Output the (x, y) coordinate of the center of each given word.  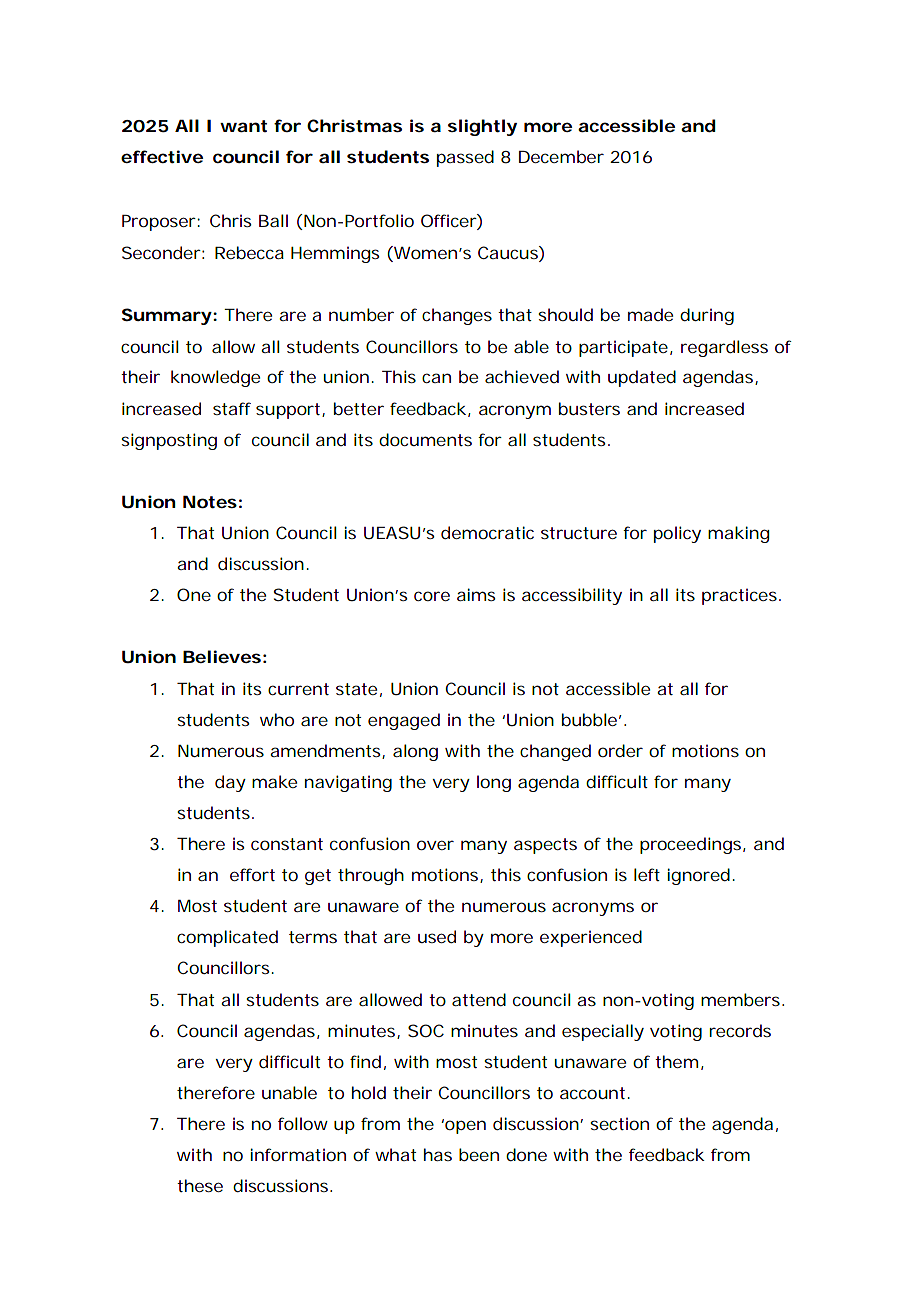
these (200, 1185)
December (561, 156)
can (436, 378)
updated (642, 378)
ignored (698, 876)
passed (465, 158)
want (243, 126)
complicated (227, 938)
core (432, 596)
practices (741, 596)
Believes (222, 656)
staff (232, 408)
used (437, 936)
